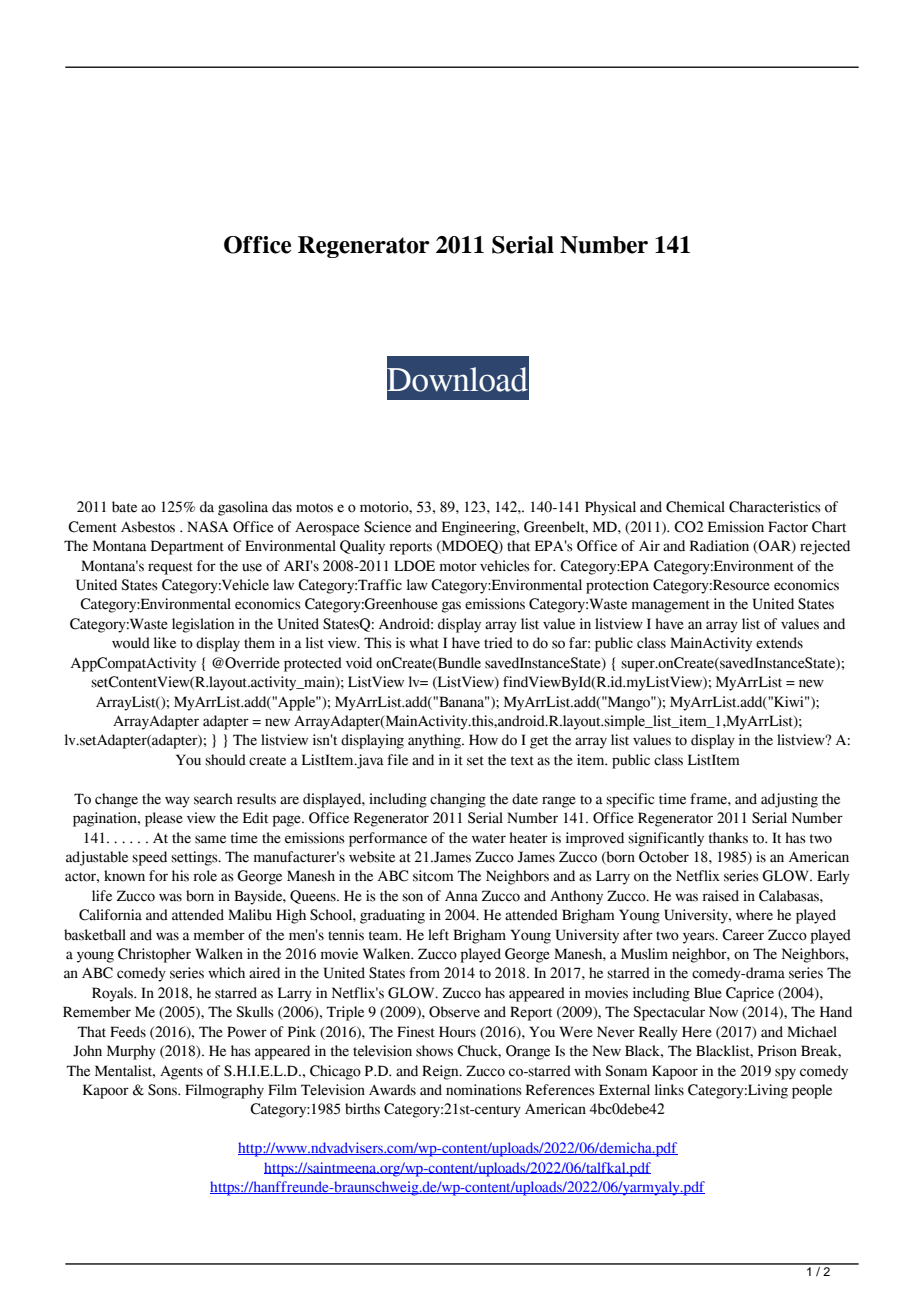 The image size is (924, 1308). I want to click on Characteristics, so click(775, 507).
